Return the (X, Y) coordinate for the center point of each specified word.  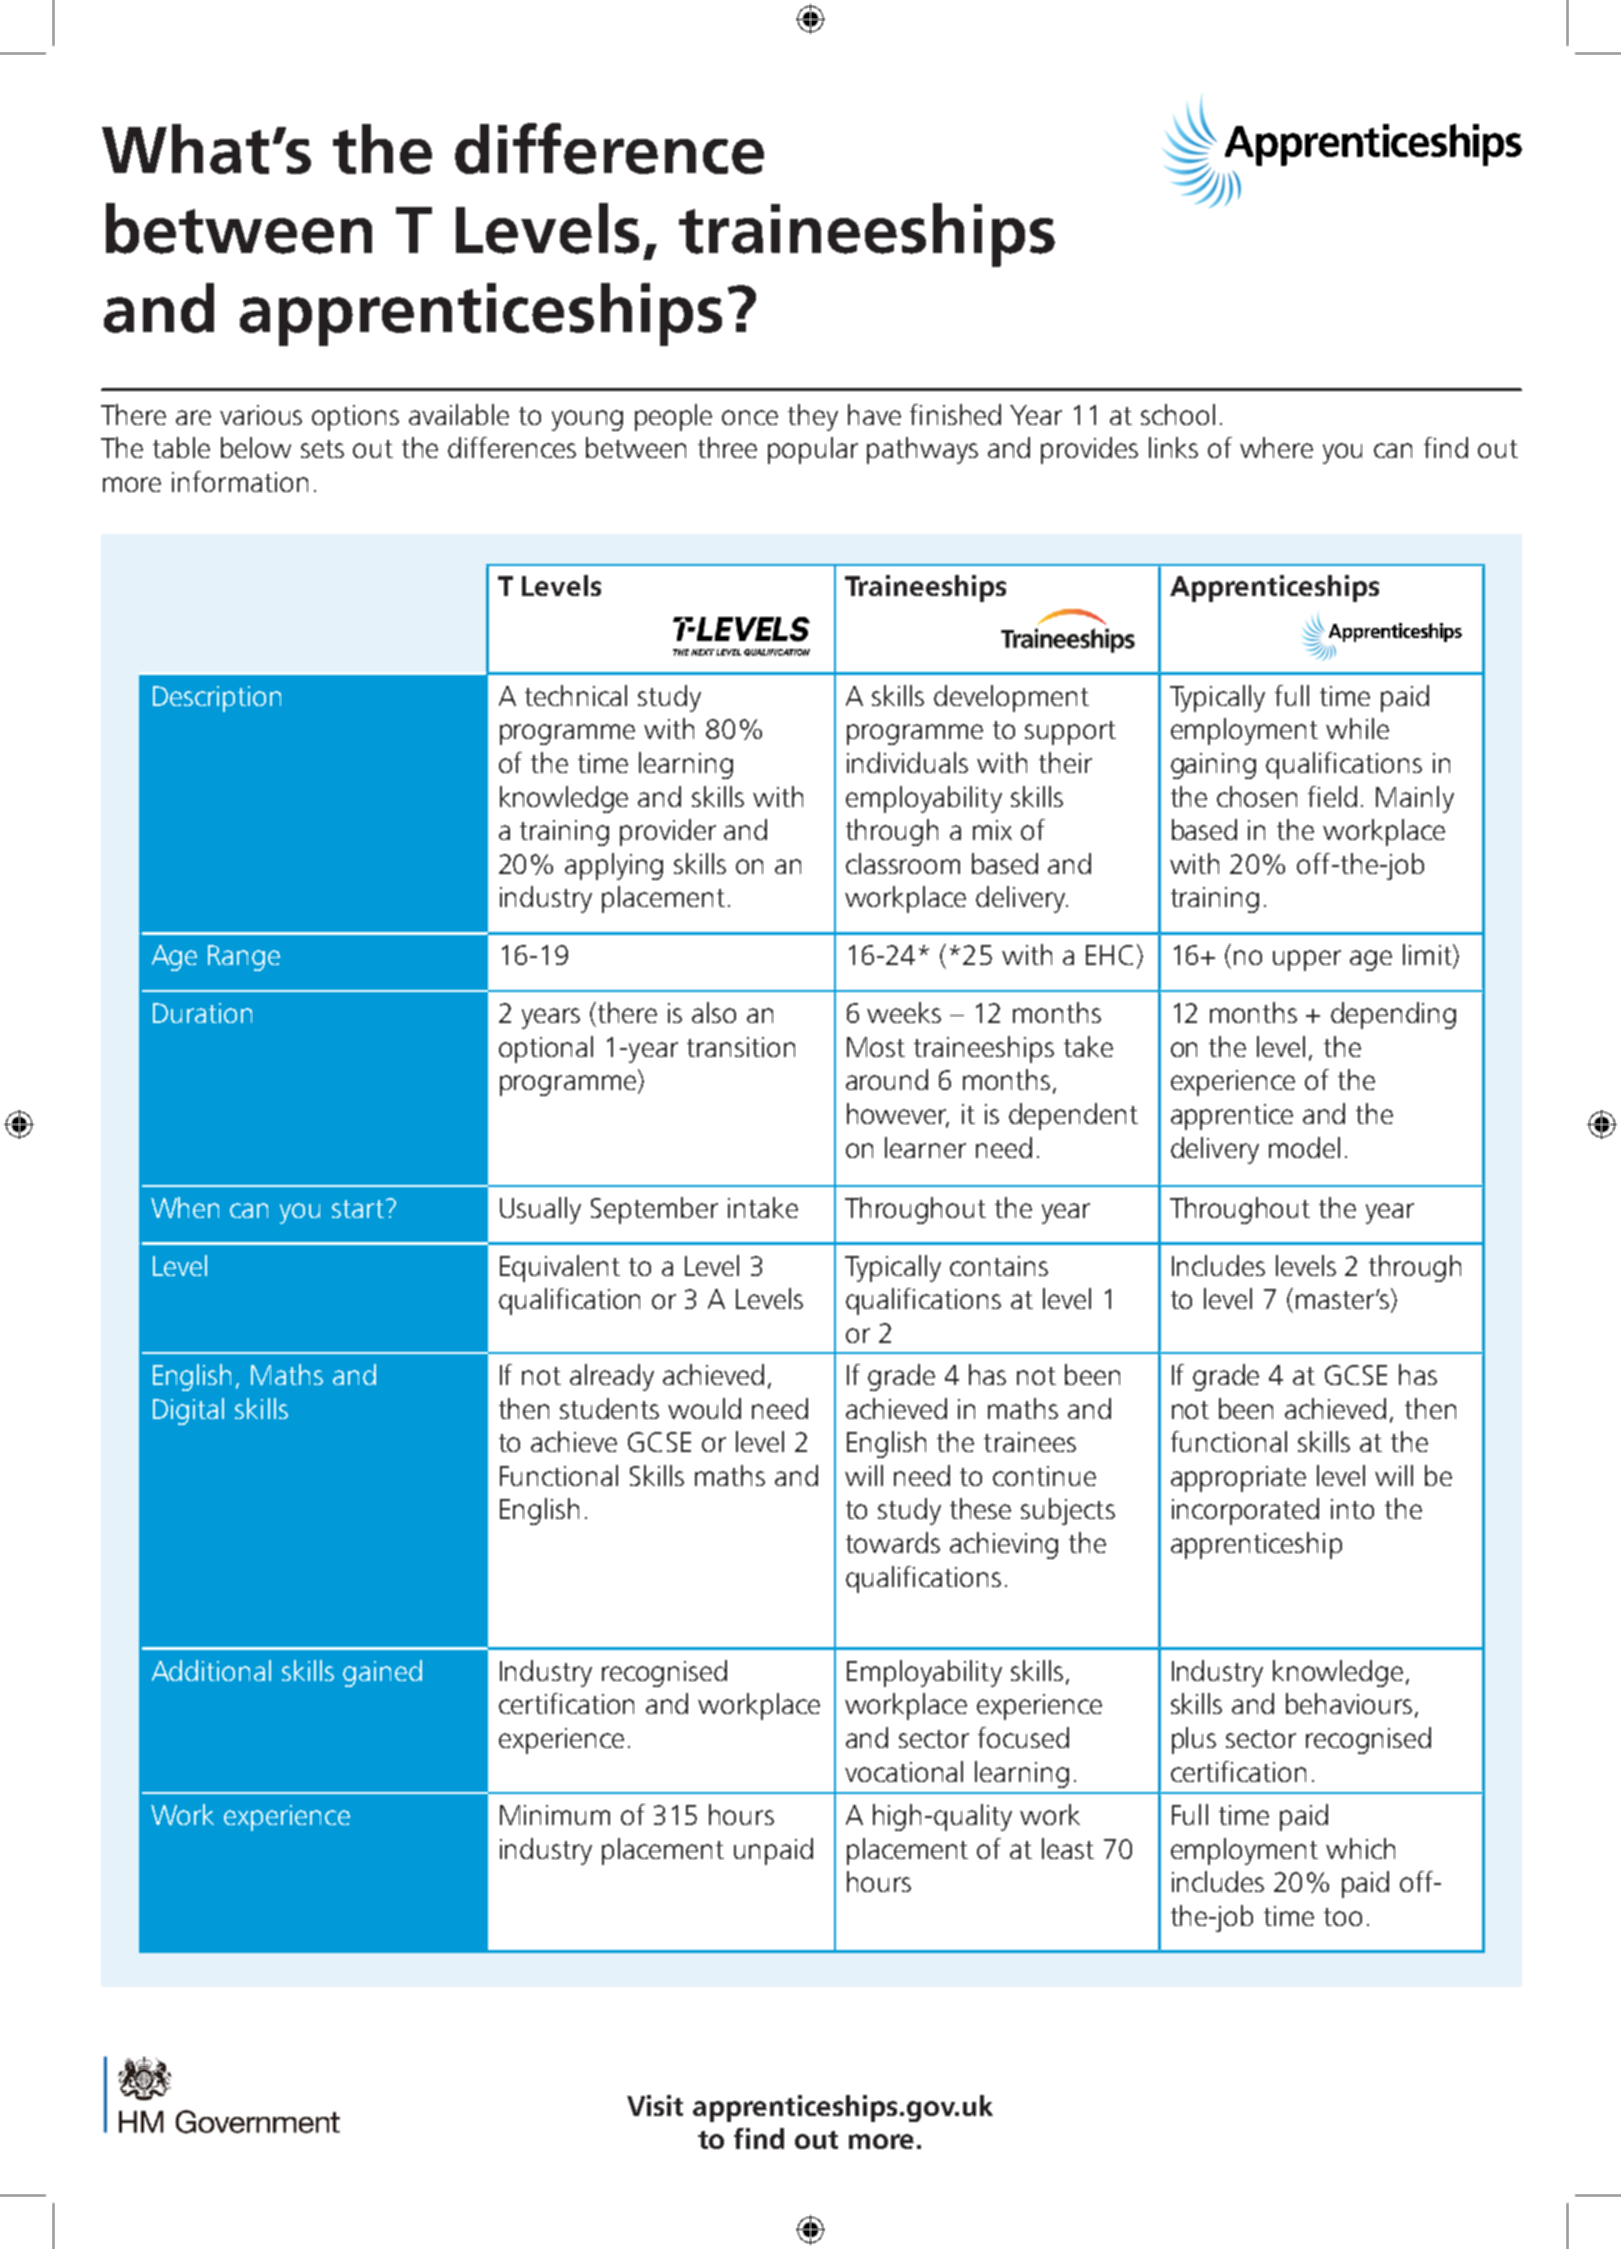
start (358, 1209)
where (1276, 447)
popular (813, 450)
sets (322, 449)
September (654, 1210)
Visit (655, 2105)
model (1304, 1147)
